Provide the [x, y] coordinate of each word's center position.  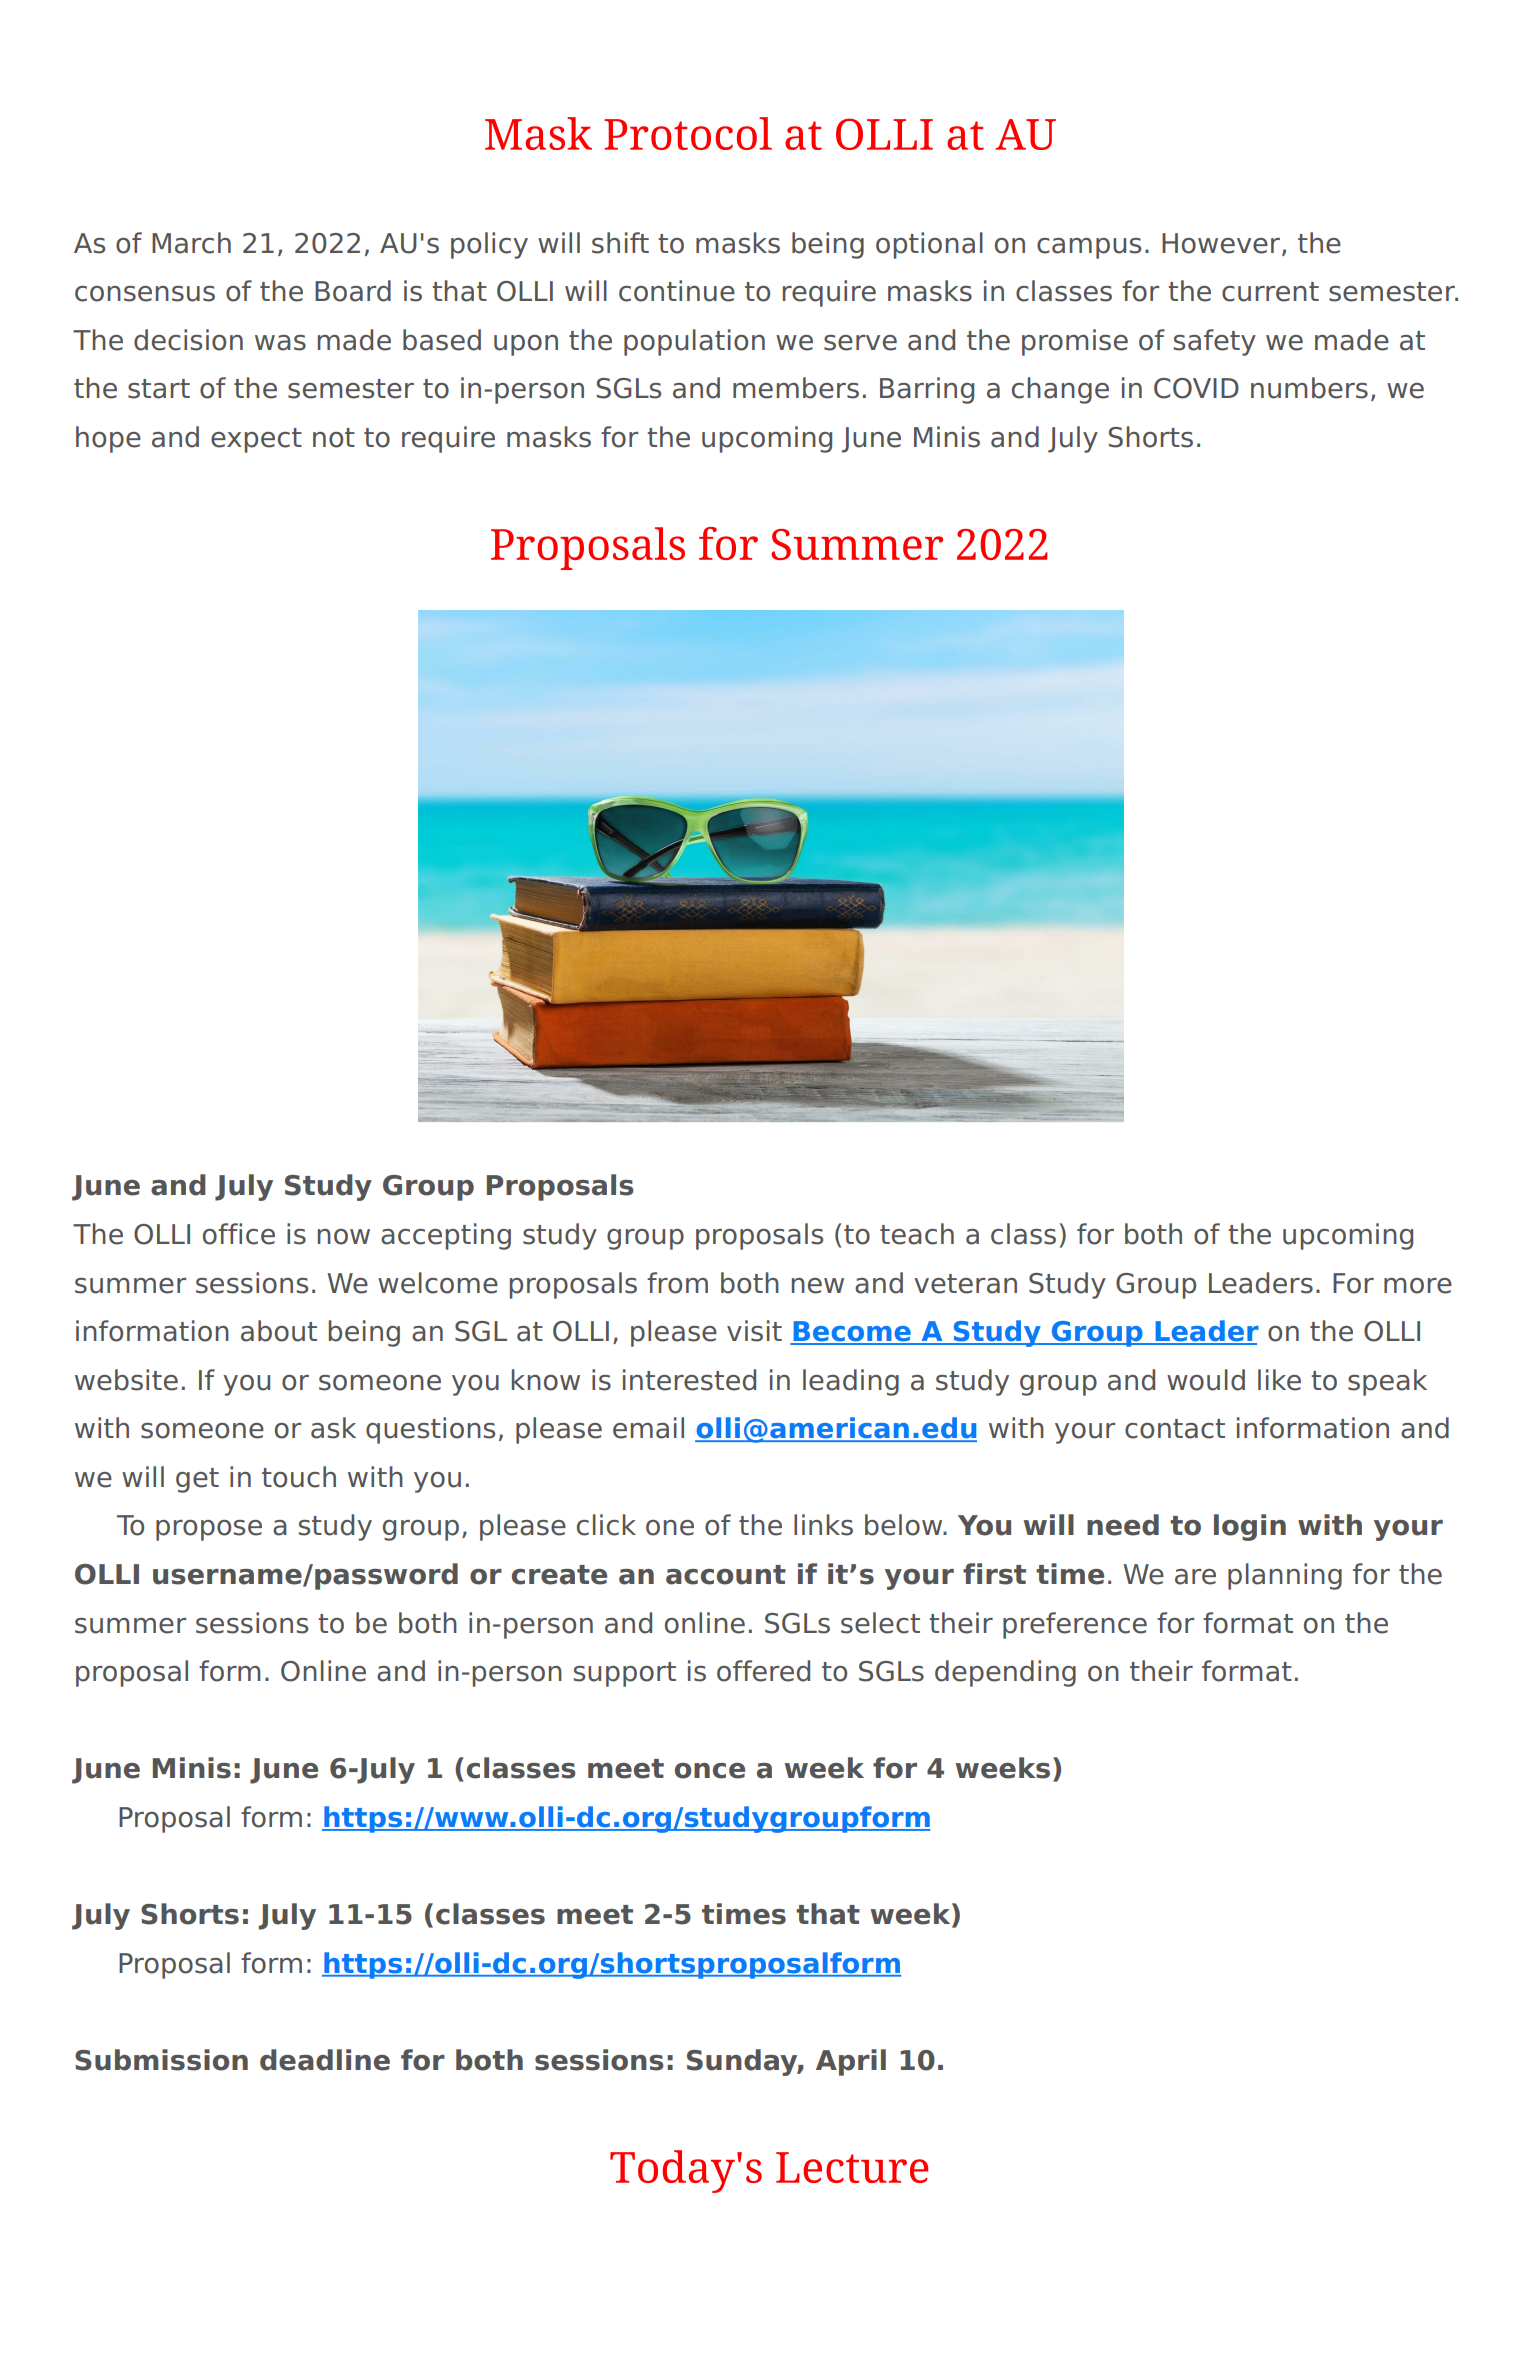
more [1418, 1286]
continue [677, 291]
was [280, 343]
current [1270, 292]
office [239, 1234]
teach [917, 1234]
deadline [325, 2060]
